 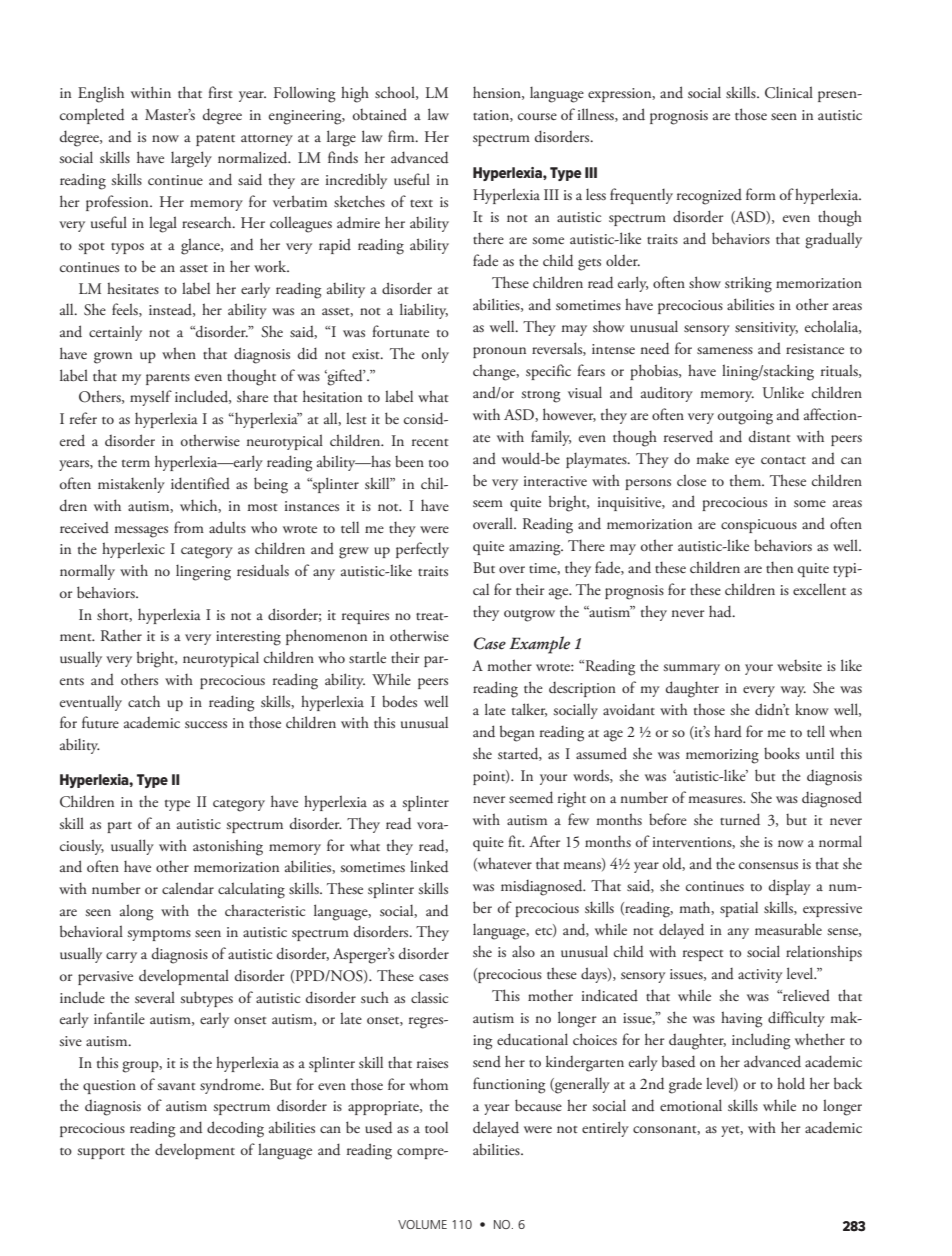 I want to click on from, so click(x=189, y=527).
